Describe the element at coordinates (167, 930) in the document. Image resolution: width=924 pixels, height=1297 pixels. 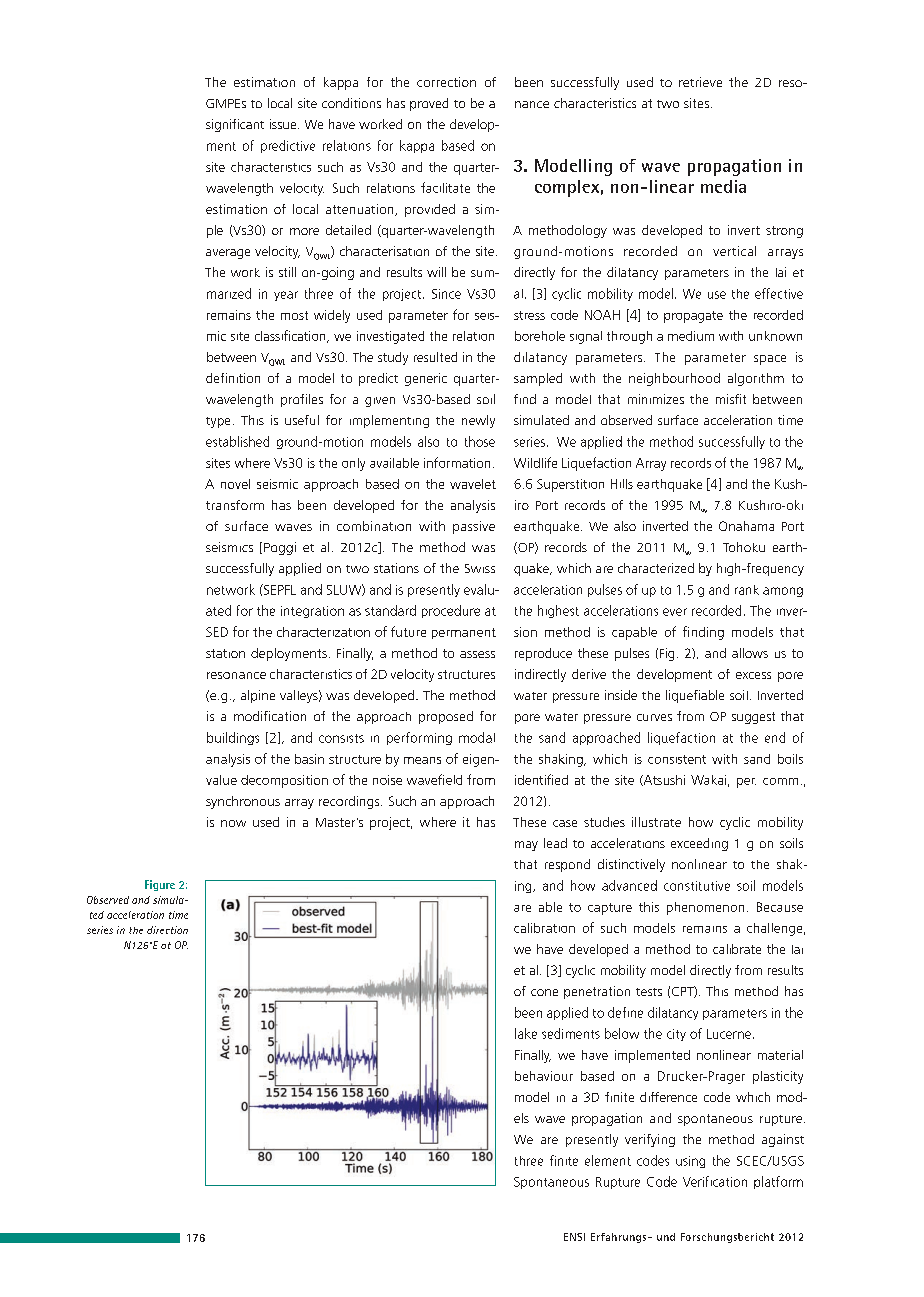
I see `direction` at that location.
